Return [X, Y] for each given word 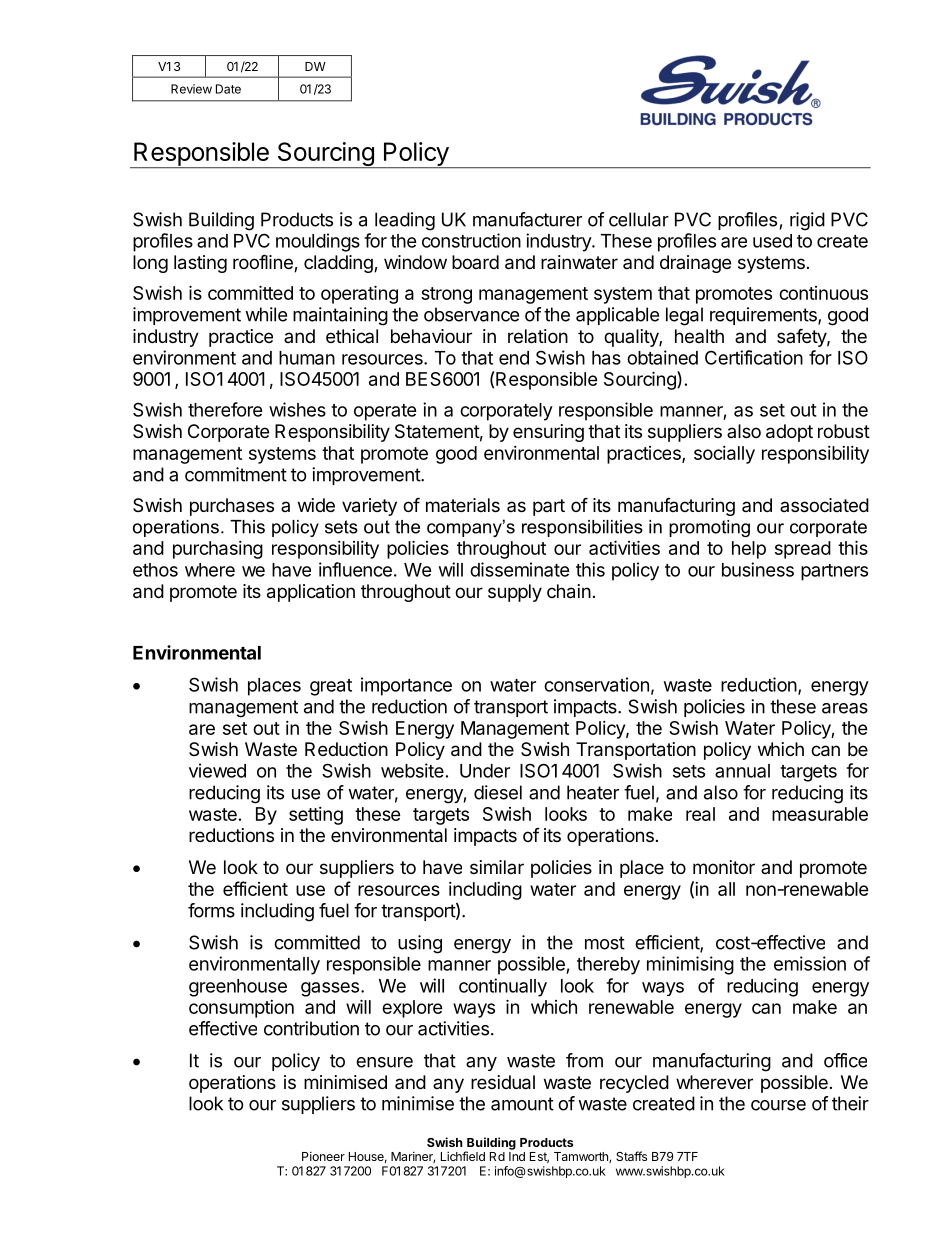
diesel [498, 792]
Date [228, 89]
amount [522, 1104]
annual [742, 771]
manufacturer [527, 219]
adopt [789, 433]
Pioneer [323, 1156]
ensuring [548, 433]
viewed [217, 770]
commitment [236, 474]
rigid [807, 221]
